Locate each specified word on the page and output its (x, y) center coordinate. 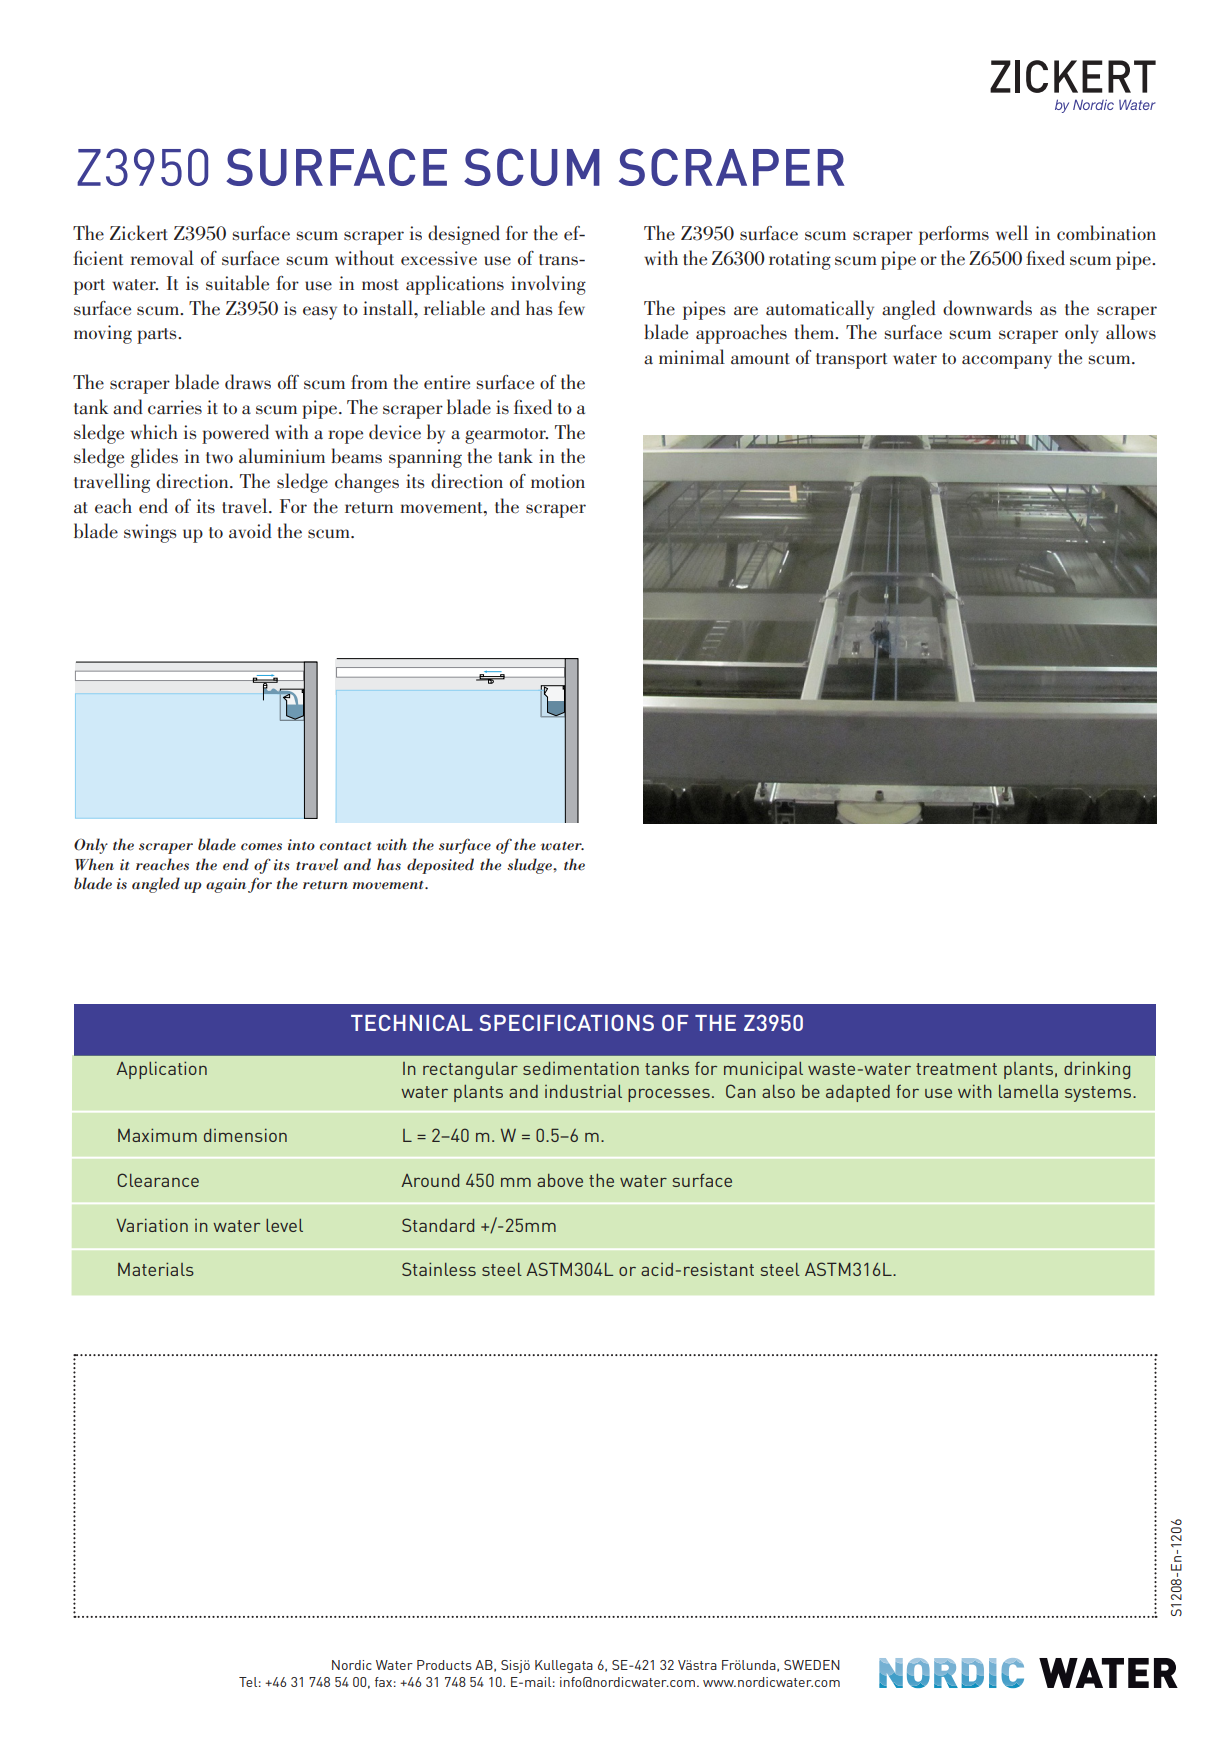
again (226, 885)
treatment (956, 1069)
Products (444, 1665)
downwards (987, 308)
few (571, 308)
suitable (237, 283)
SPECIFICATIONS (567, 1022)
